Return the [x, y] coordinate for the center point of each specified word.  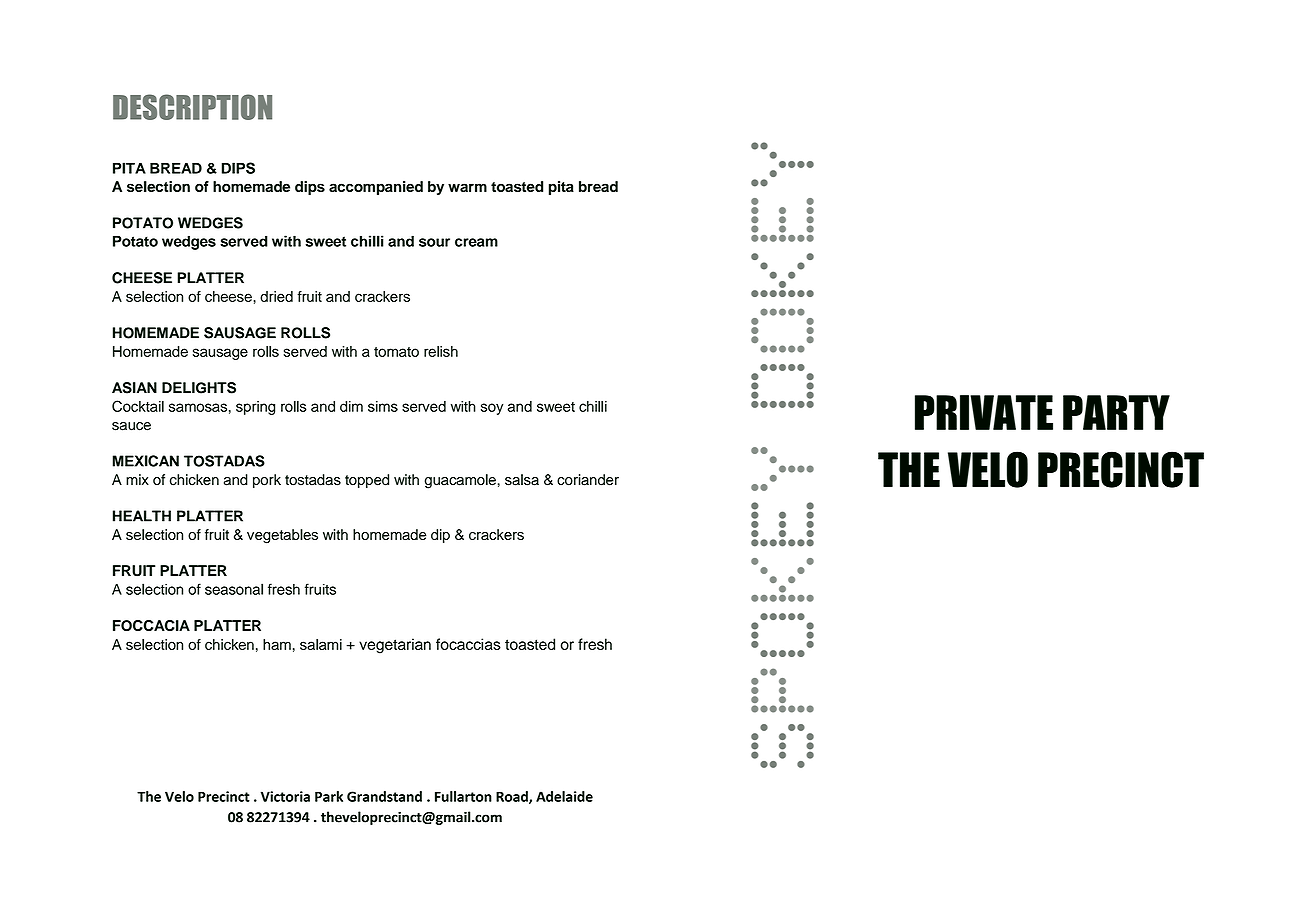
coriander [588, 480]
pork [267, 481]
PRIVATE [984, 412]
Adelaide [564, 796]
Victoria [285, 796]
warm [467, 187]
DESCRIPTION [192, 107]
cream [476, 242]
